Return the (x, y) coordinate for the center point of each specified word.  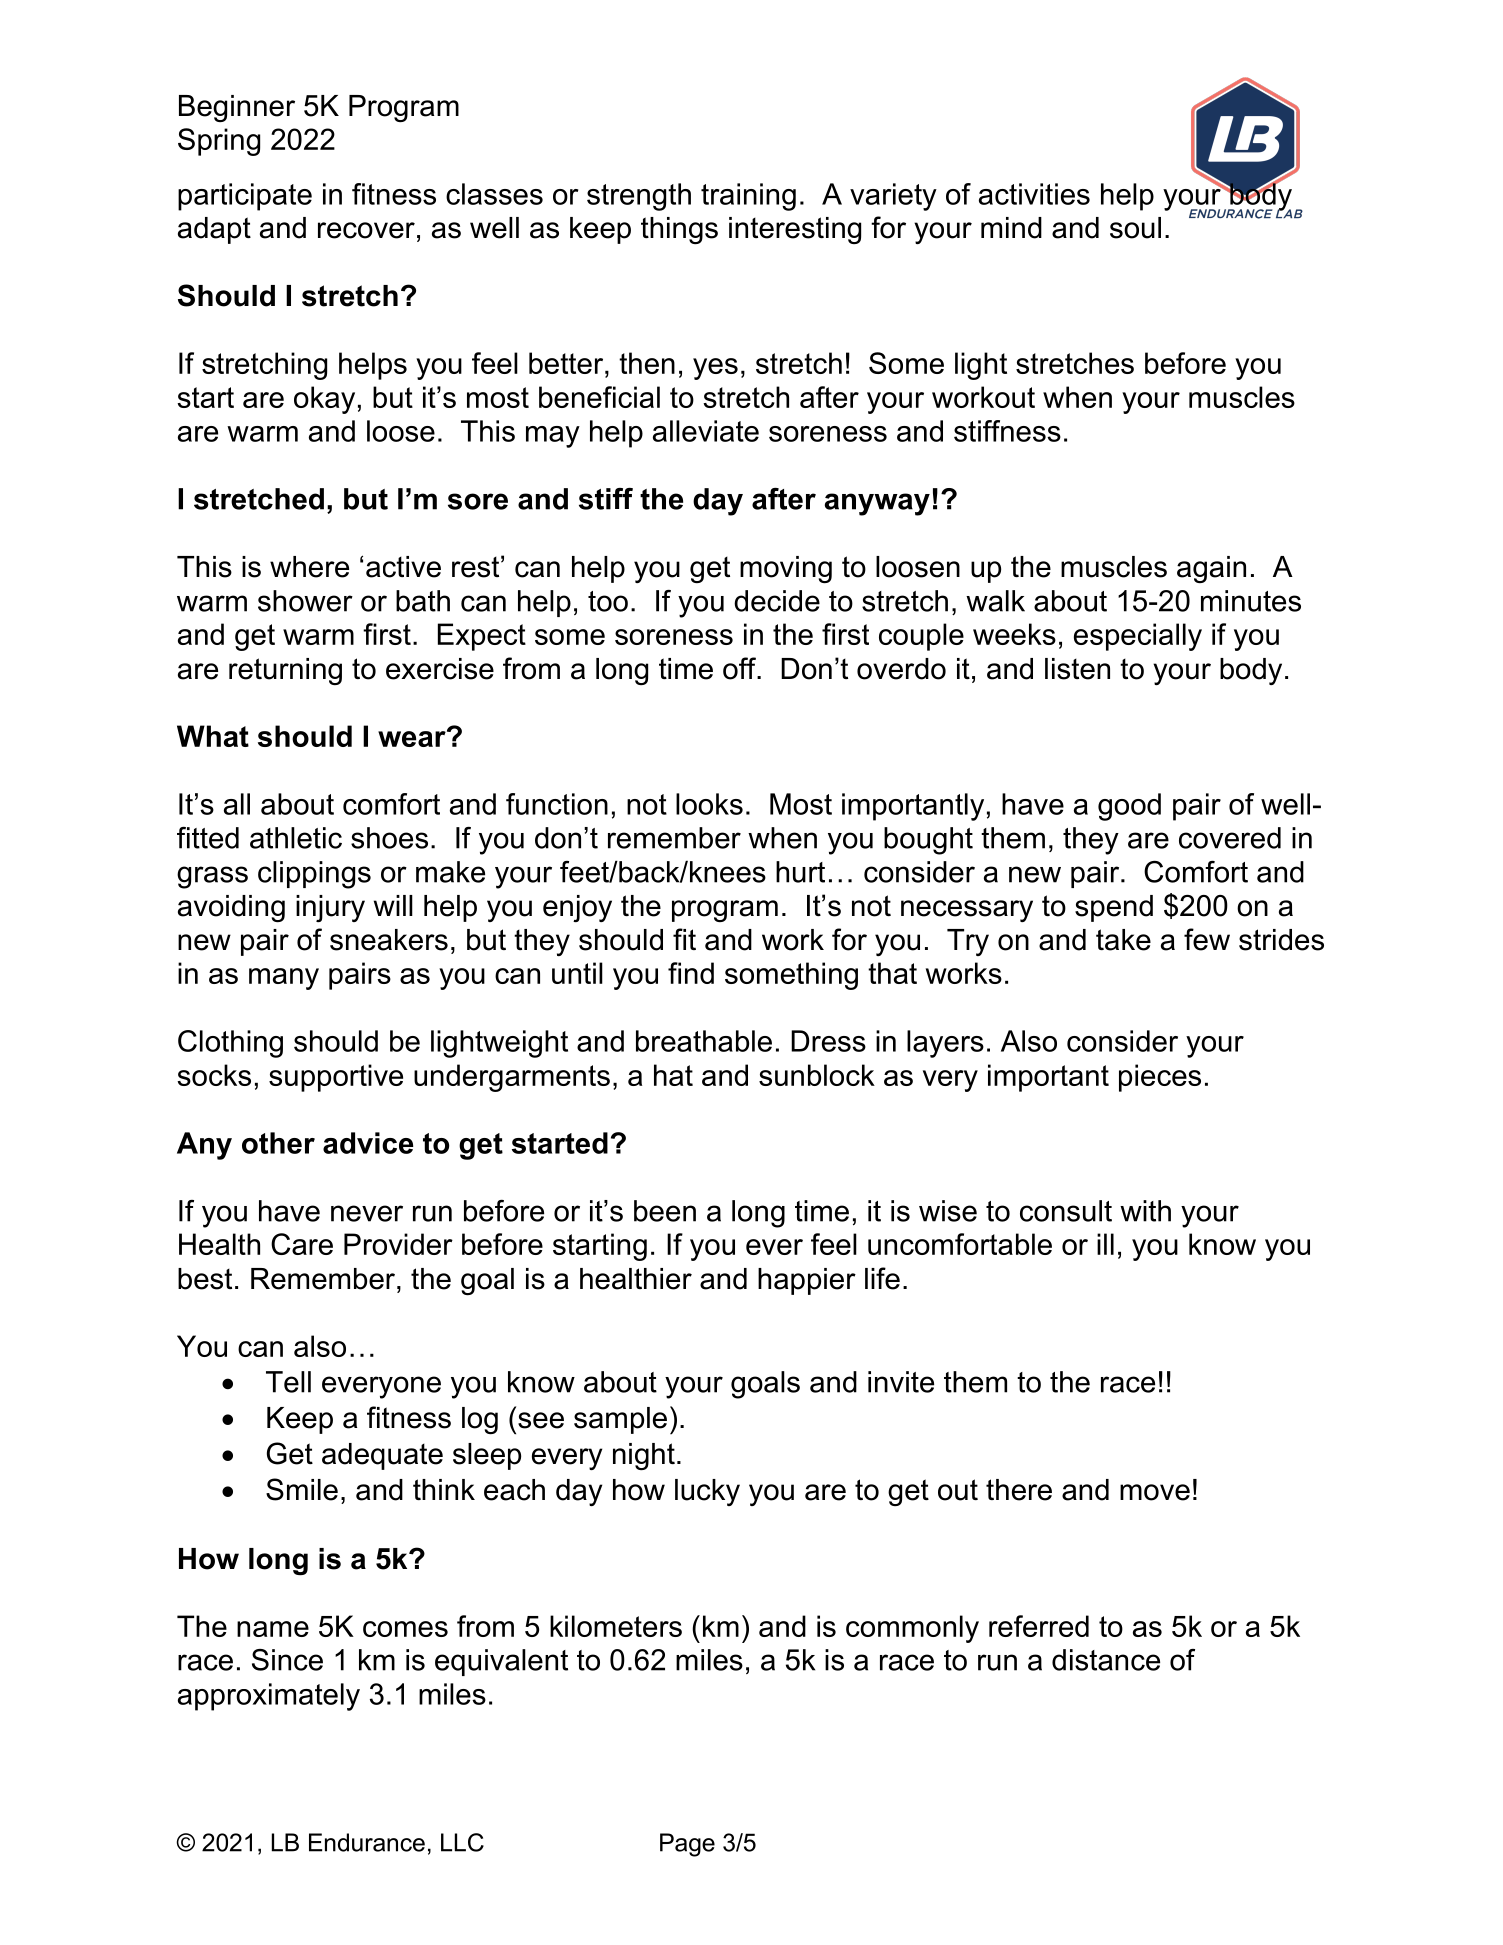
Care (302, 1244)
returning (285, 671)
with (1145, 1211)
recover (366, 230)
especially (1138, 637)
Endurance (367, 1842)
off (741, 668)
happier (807, 1281)
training (748, 197)
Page (687, 1845)
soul (1135, 228)
